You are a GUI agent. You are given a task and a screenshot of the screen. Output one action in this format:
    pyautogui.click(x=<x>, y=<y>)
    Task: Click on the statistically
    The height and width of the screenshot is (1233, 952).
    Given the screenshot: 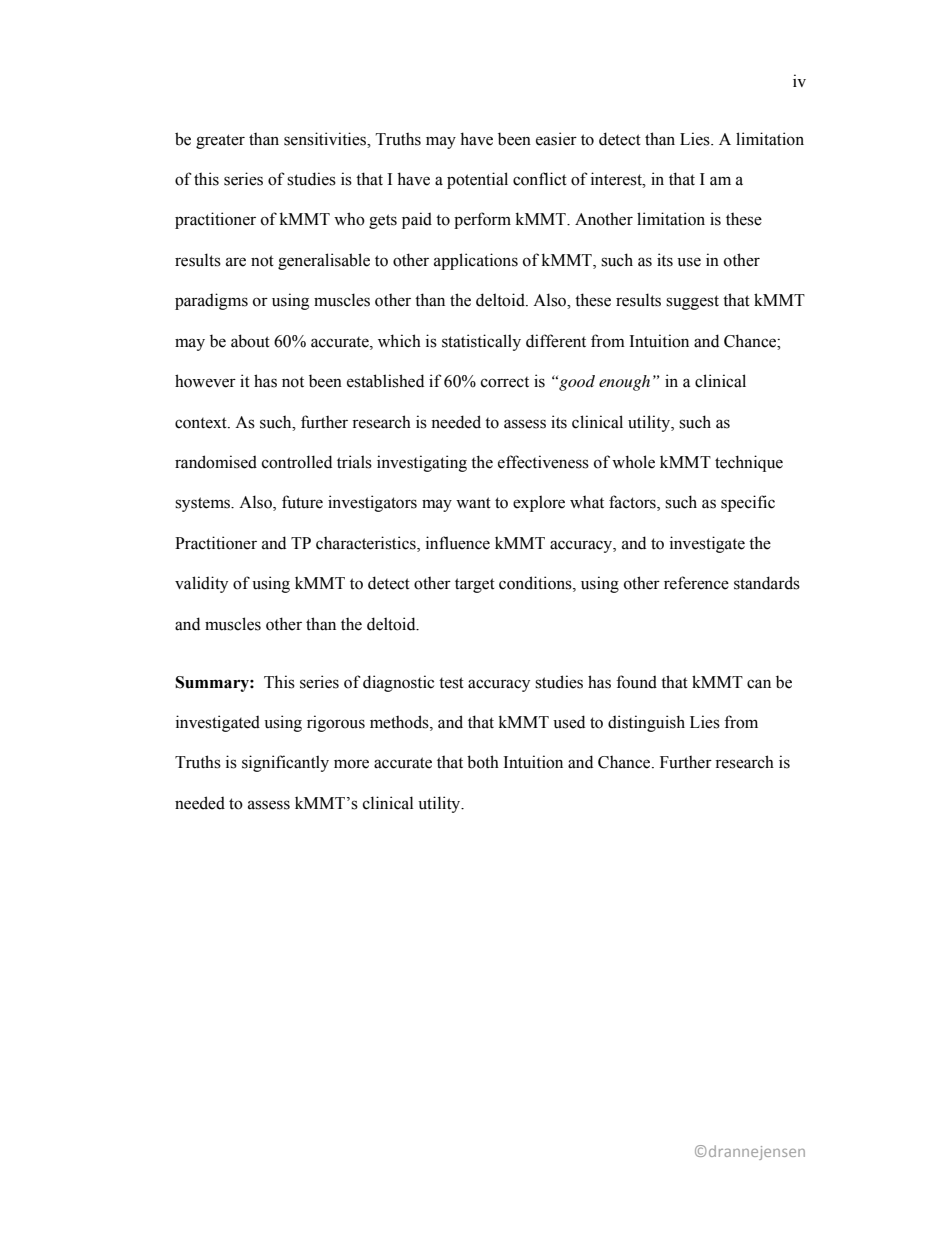 What is the action you would take?
    pyautogui.click(x=481, y=342)
